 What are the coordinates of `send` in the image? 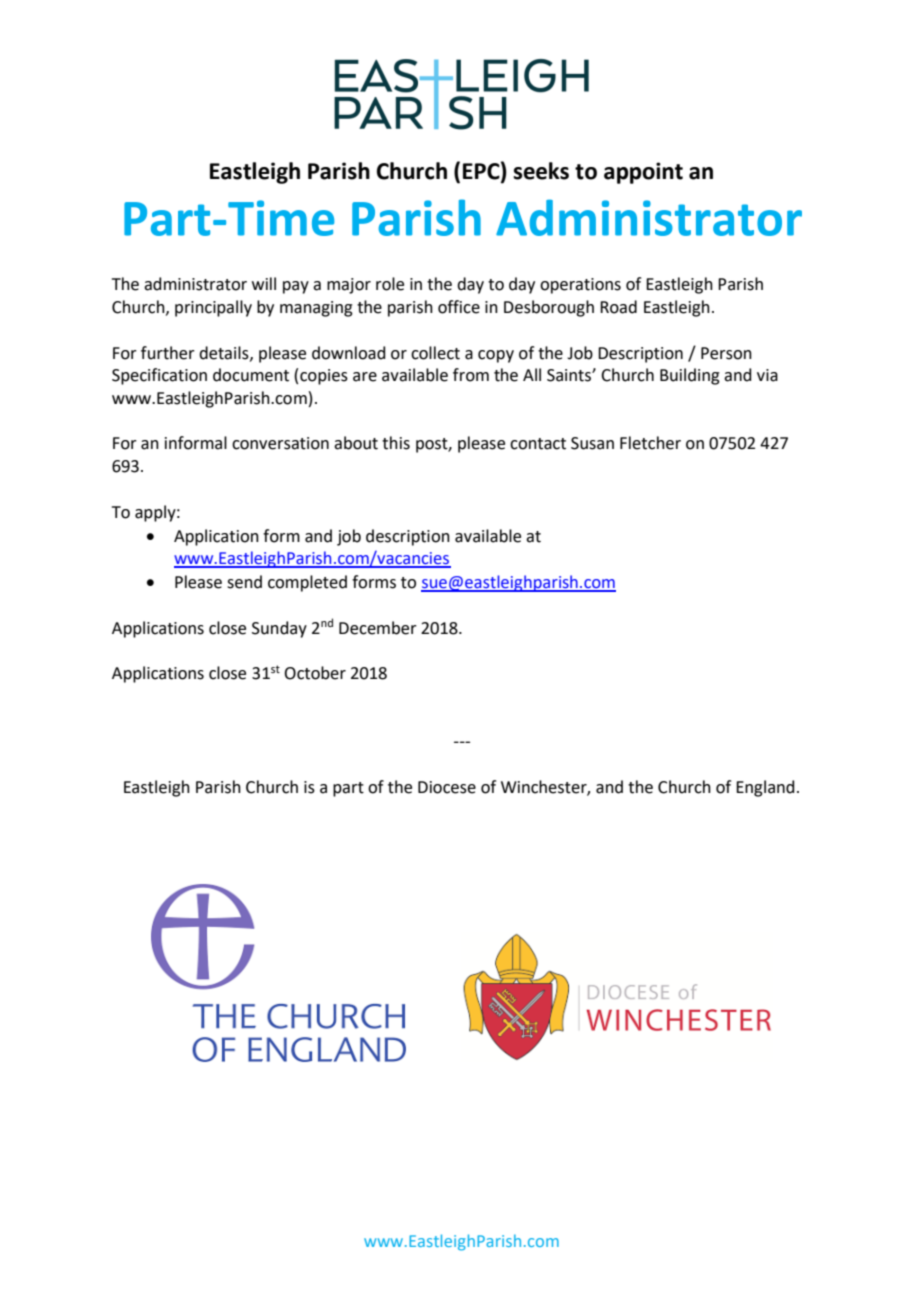 It's located at (244, 582).
